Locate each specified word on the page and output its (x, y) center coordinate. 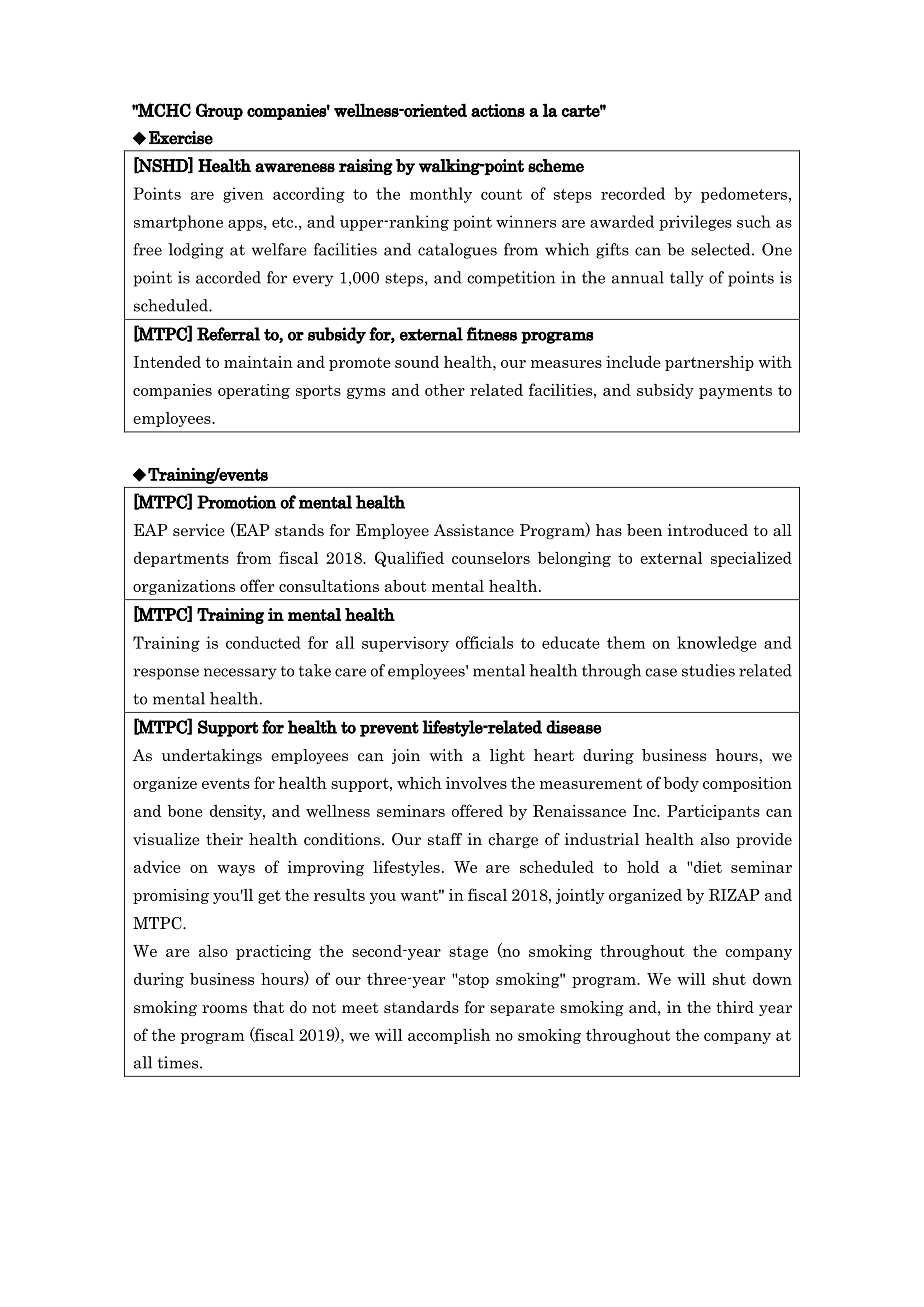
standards (421, 1007)
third (735, 1007)
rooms (224, 1009)
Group (219, 111)
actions (498, 110)
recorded (633, 193)
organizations (184, 587)
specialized (751, 559)
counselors (491, 558)
